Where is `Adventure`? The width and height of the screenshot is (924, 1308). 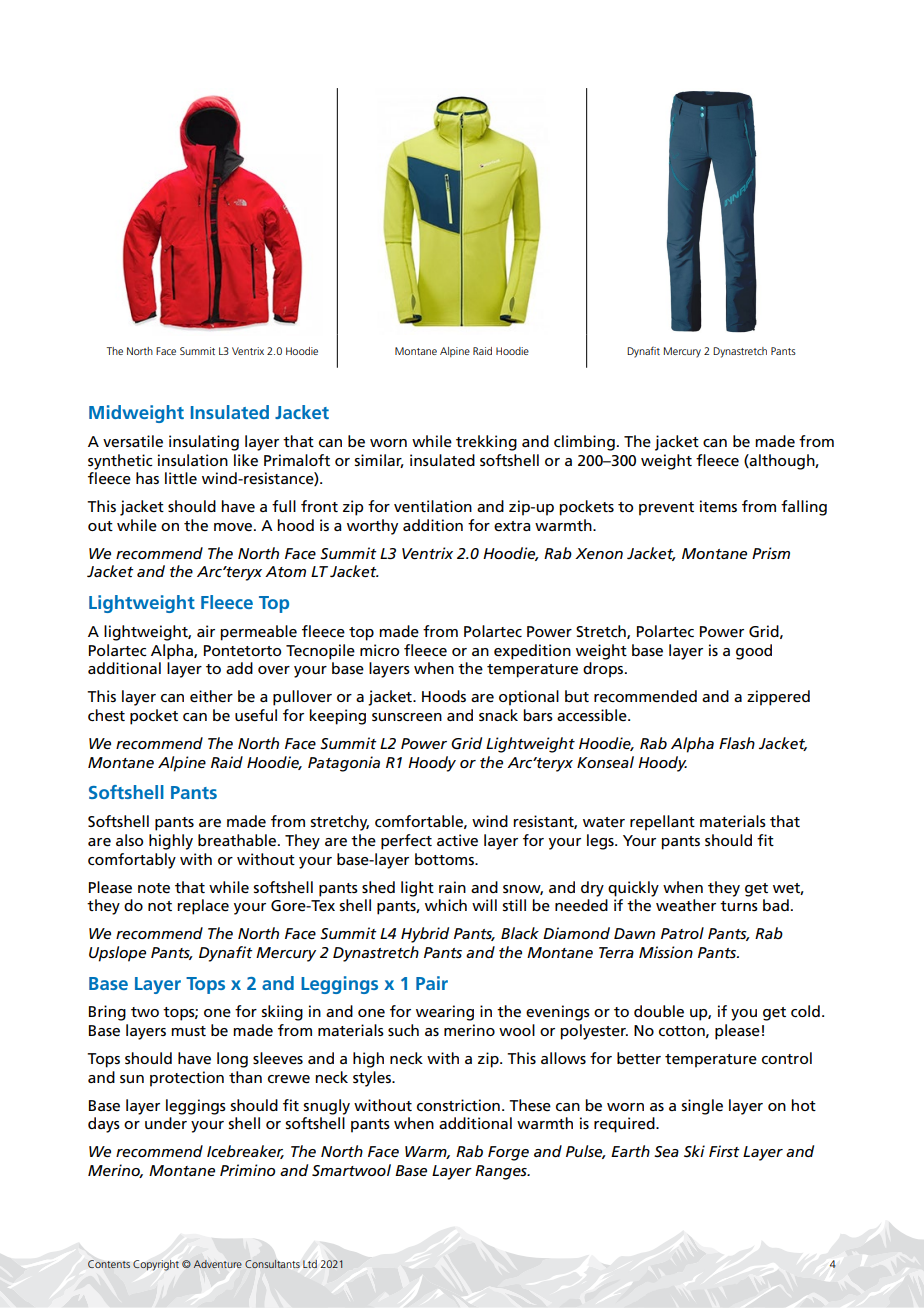
Adventure is located at coordinates (218, 1264).
